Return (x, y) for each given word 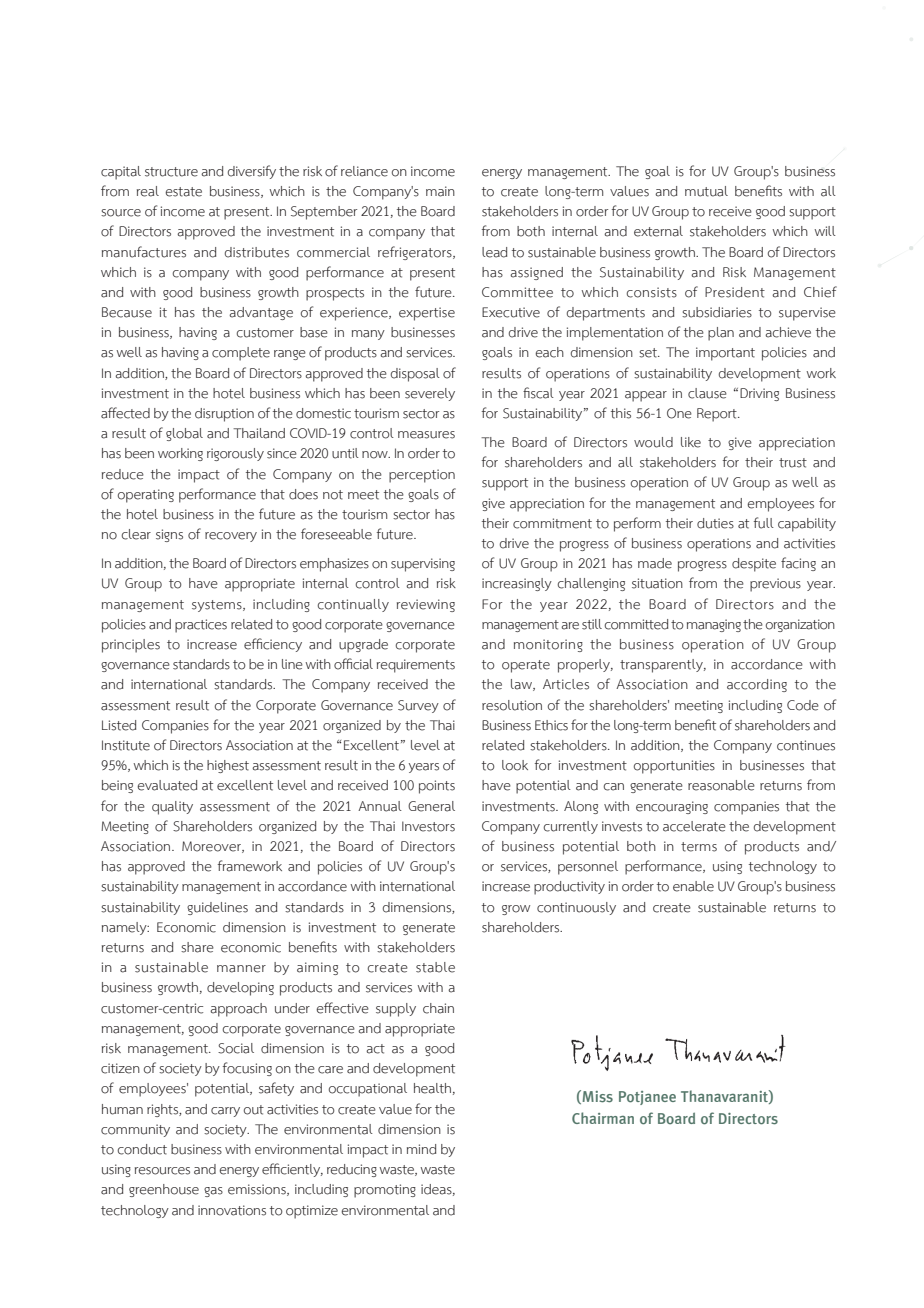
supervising (423, 565)
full (764, 523)
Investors (428, 826)
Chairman (603, 1118)
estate (184, 192)
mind (421, 1149)
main (440, 191)
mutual (706, 191)
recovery (231, 537)
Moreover (213, 847)
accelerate (694, 826)
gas (213, 1192)
